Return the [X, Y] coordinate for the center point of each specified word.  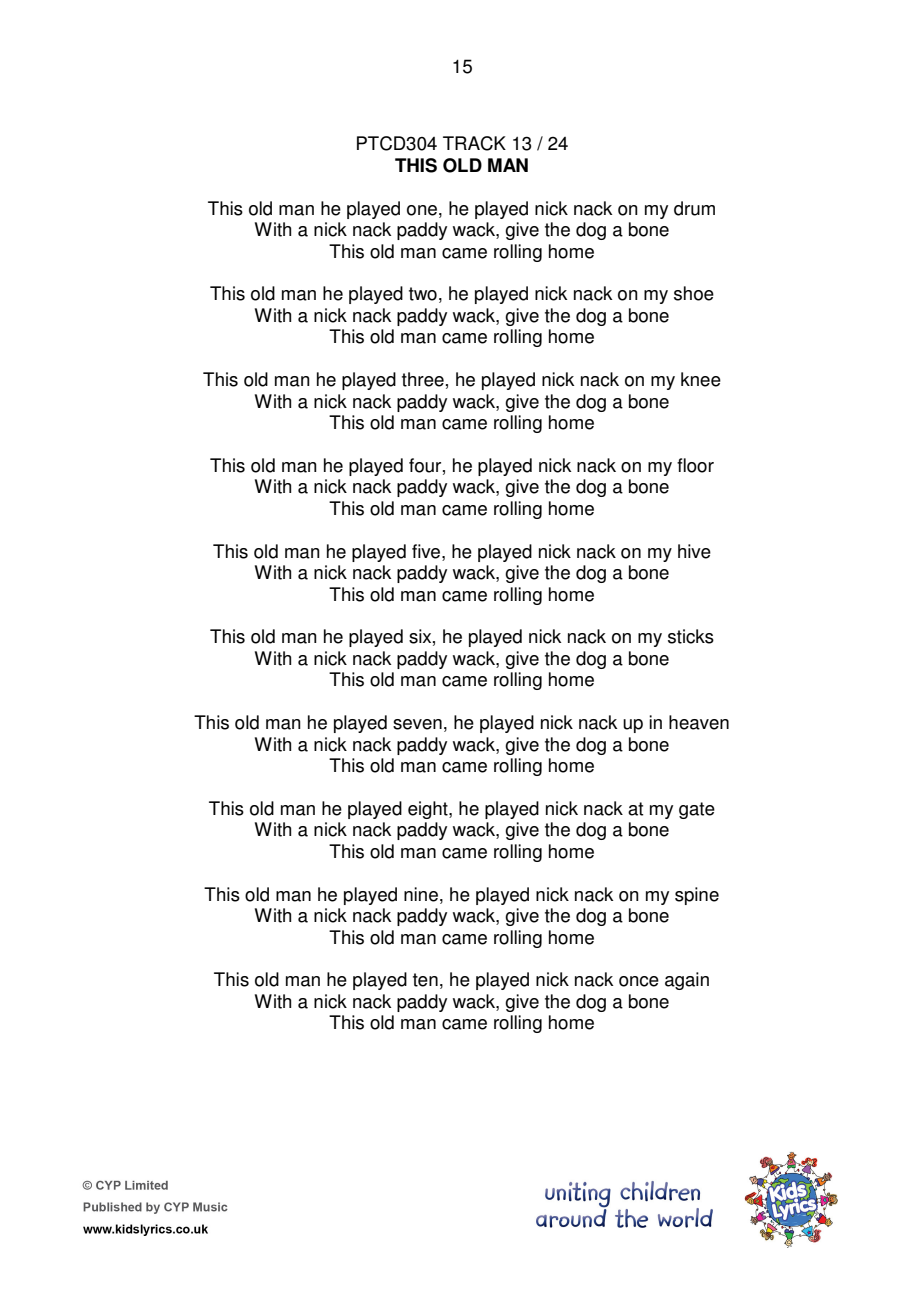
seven [417, 724]
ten [425, 980]
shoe [694, 293]
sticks [691, 636]
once [639, 981]
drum [694, 208]
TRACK [474, 143]
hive [694, 551]
